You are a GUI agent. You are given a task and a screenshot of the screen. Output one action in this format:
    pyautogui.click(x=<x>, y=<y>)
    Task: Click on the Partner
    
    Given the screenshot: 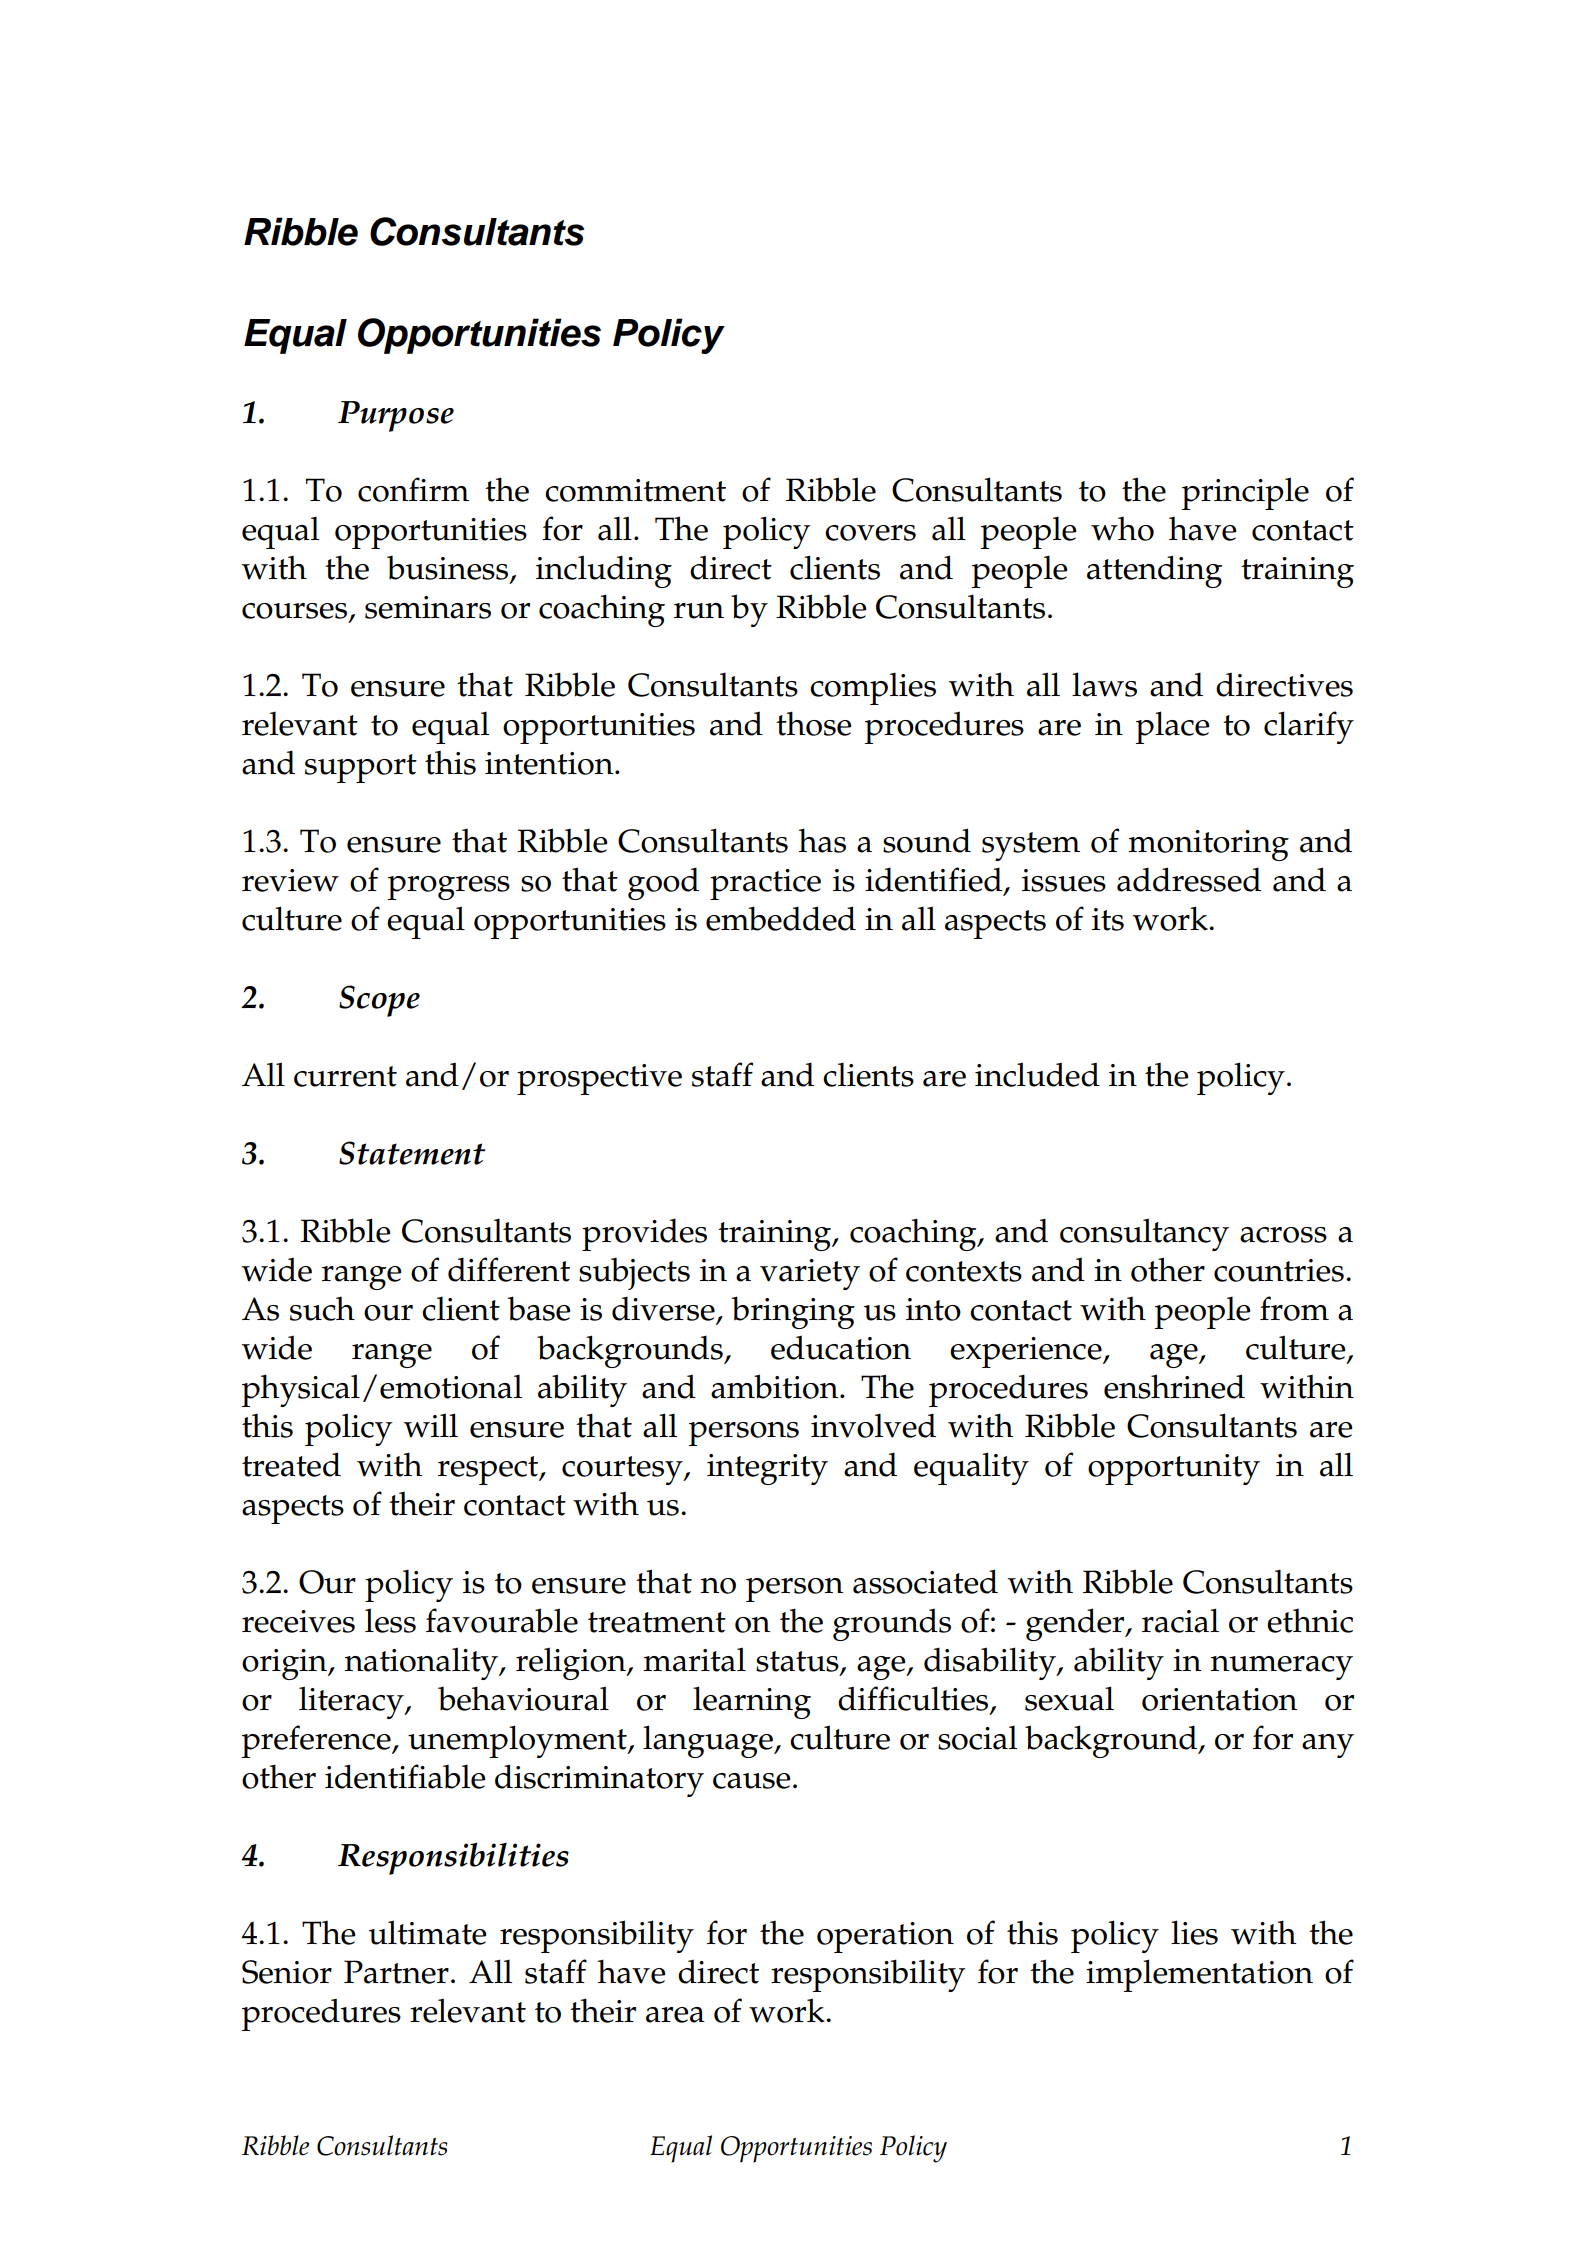 What is the action you would take?
    pyautogui.click(x=396, y=1972)
